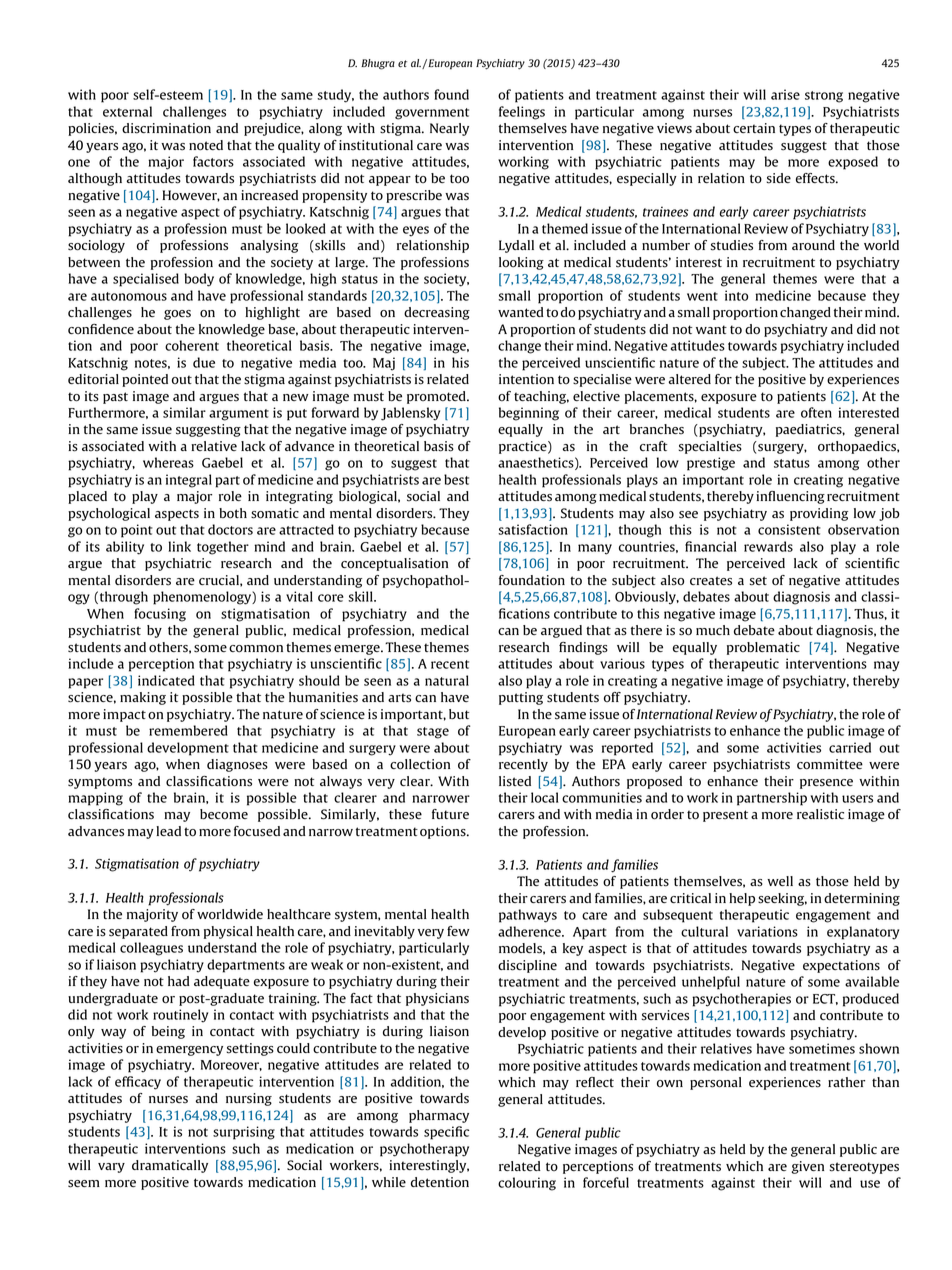  I want to click on dramatically, so click(170, 1166).
